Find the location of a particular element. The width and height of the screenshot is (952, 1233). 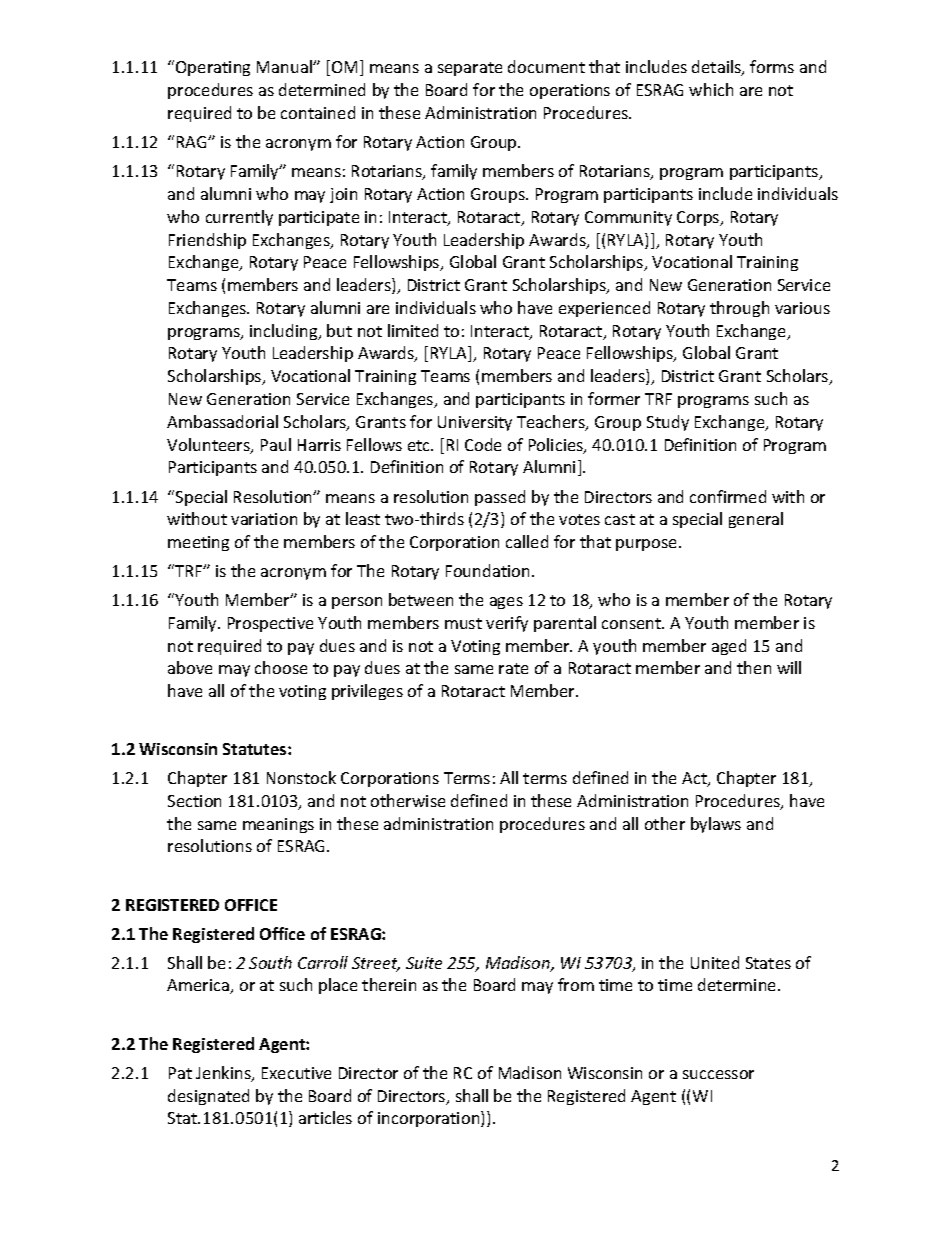

which is located at coordinates (711, 89).
